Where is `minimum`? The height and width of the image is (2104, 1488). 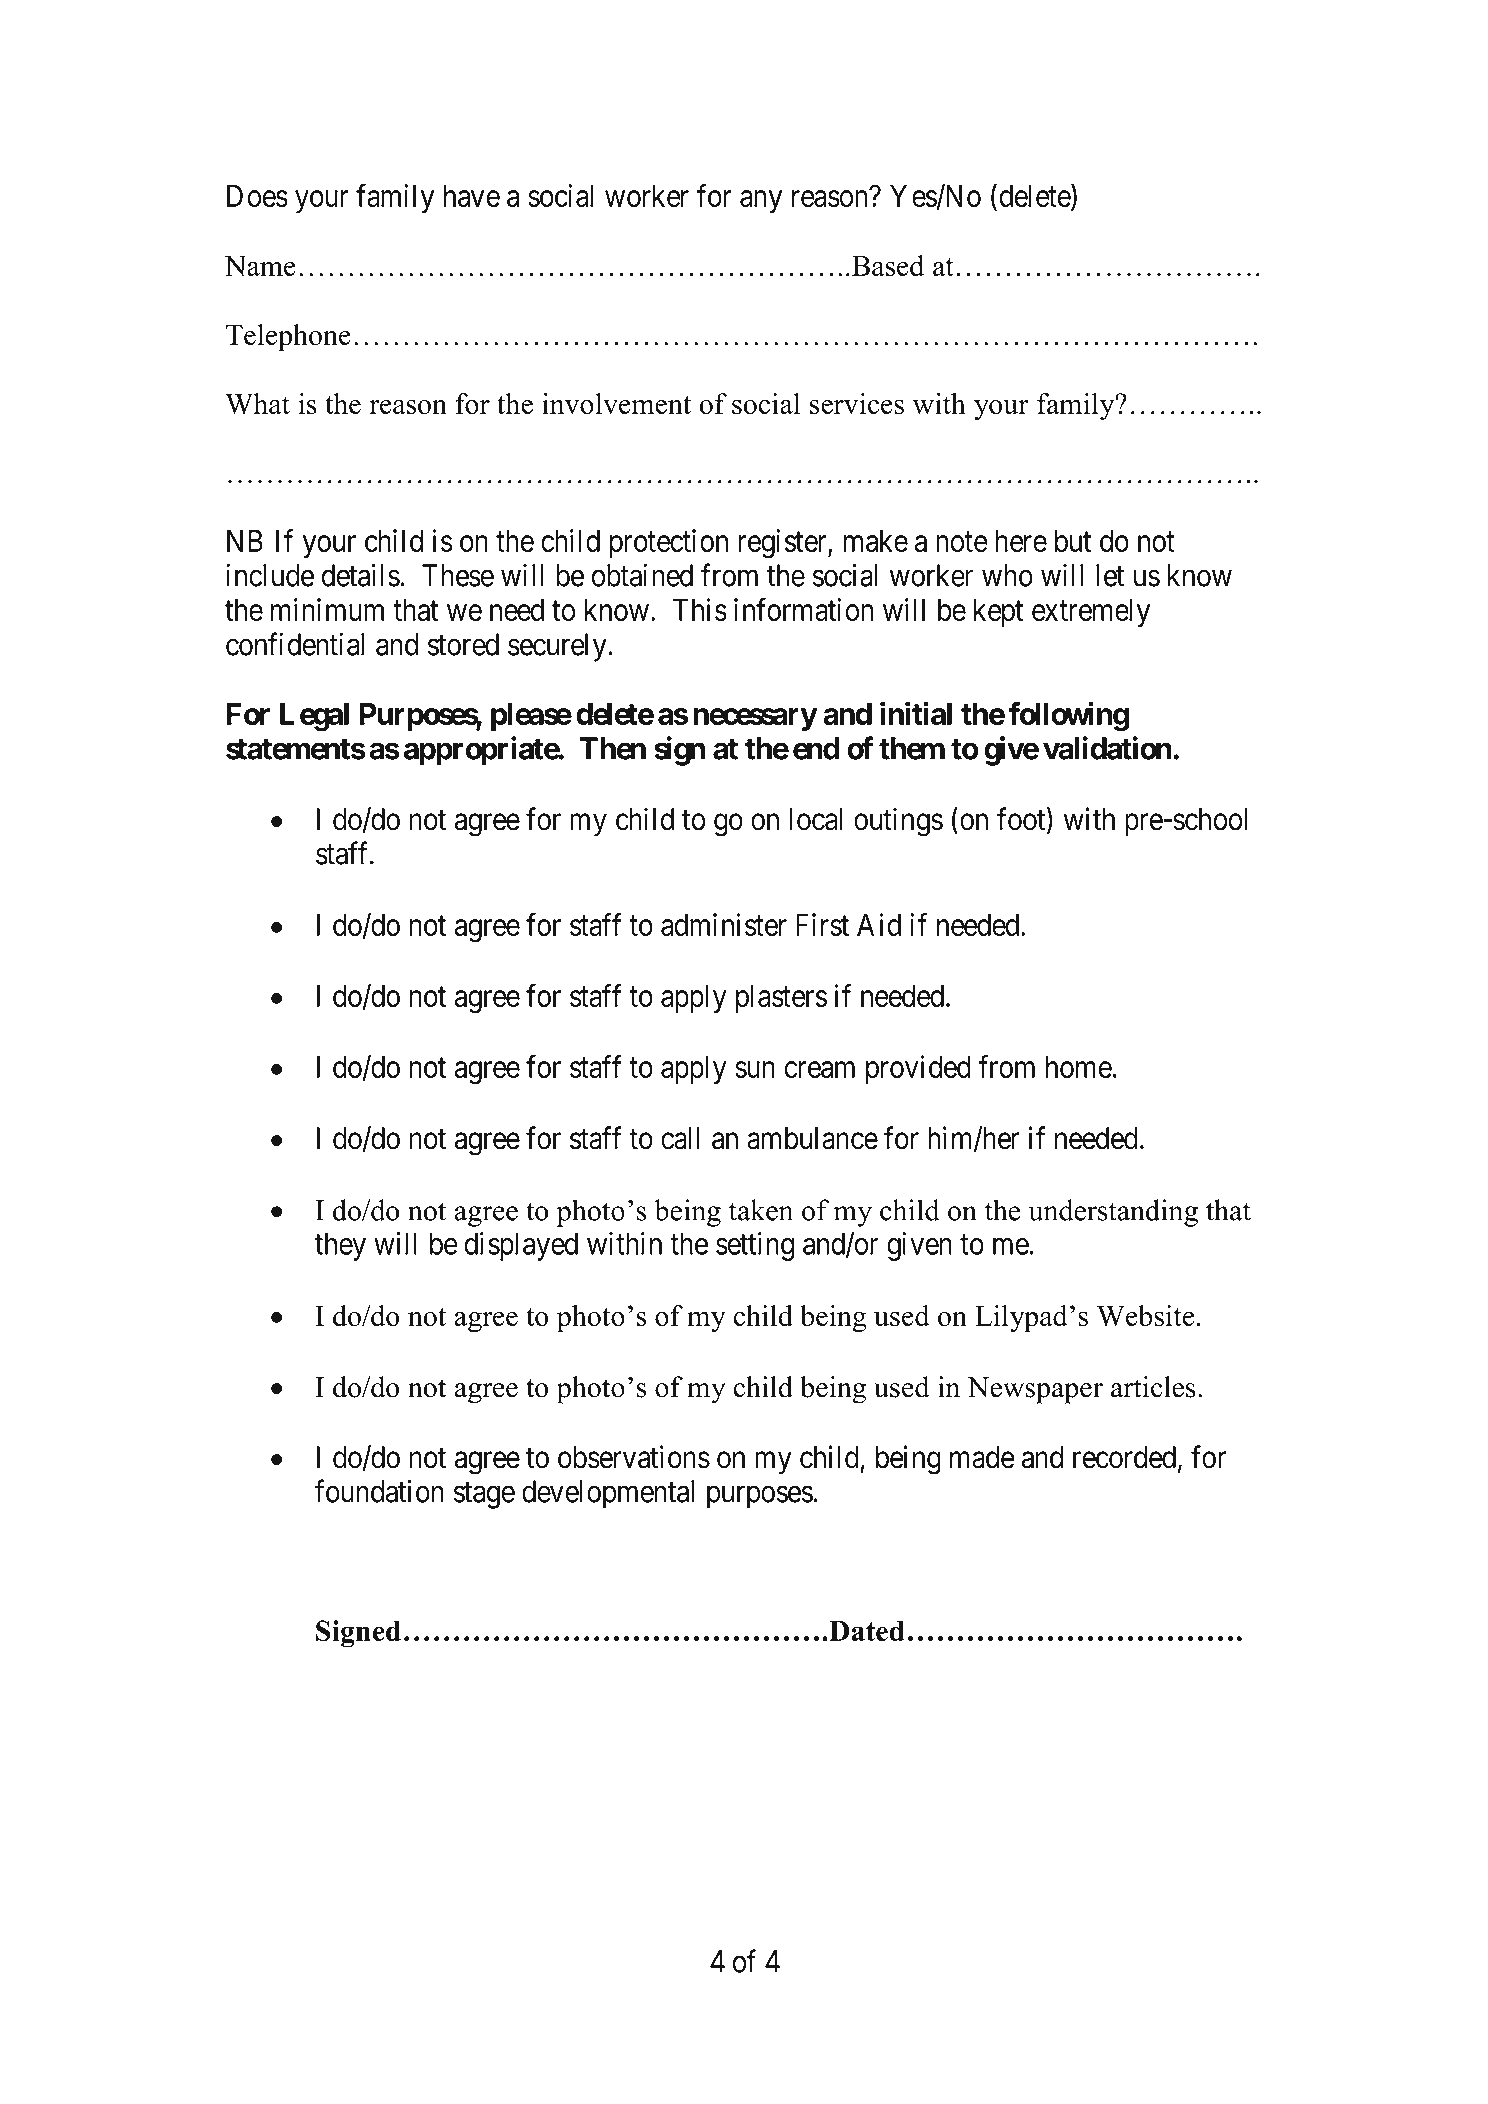
minimum is located at coordinates (327, 609).
